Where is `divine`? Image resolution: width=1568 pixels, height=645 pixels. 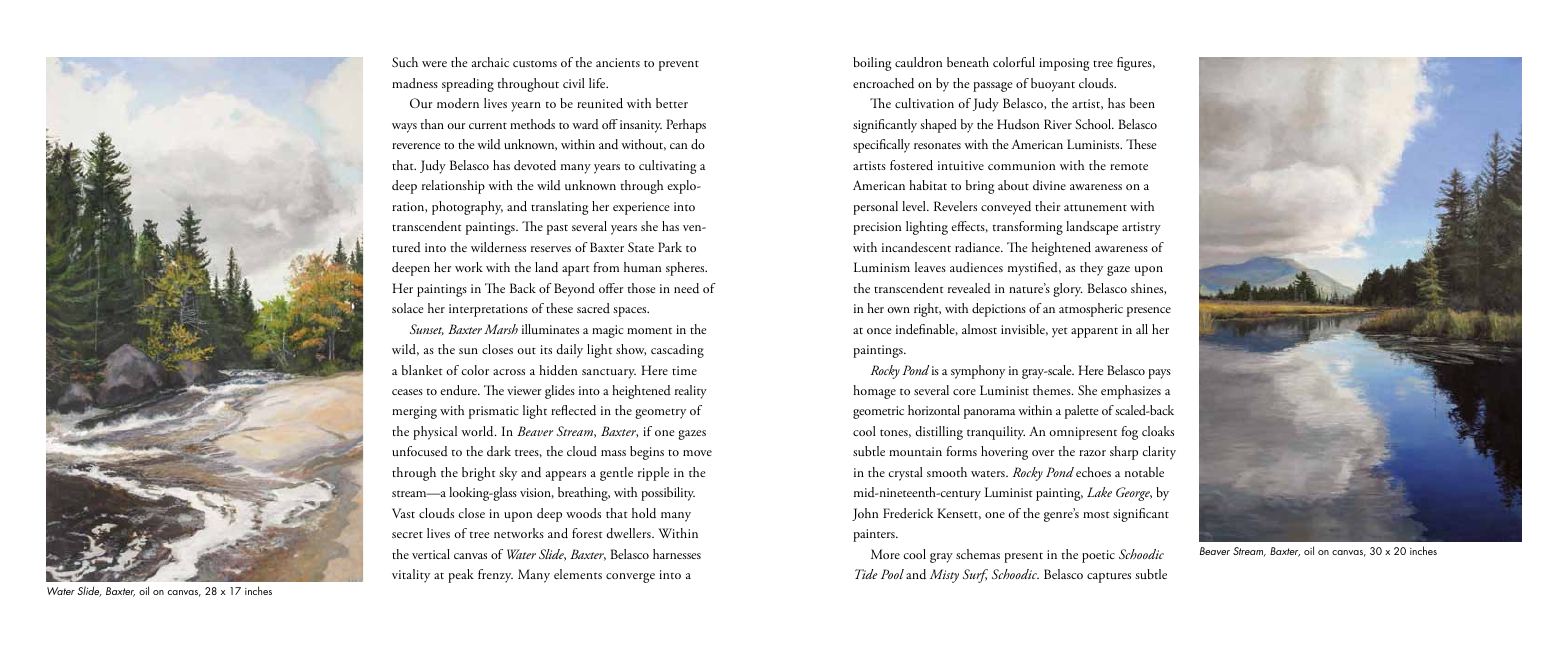 divine is located at coordinates (1049, 185).
